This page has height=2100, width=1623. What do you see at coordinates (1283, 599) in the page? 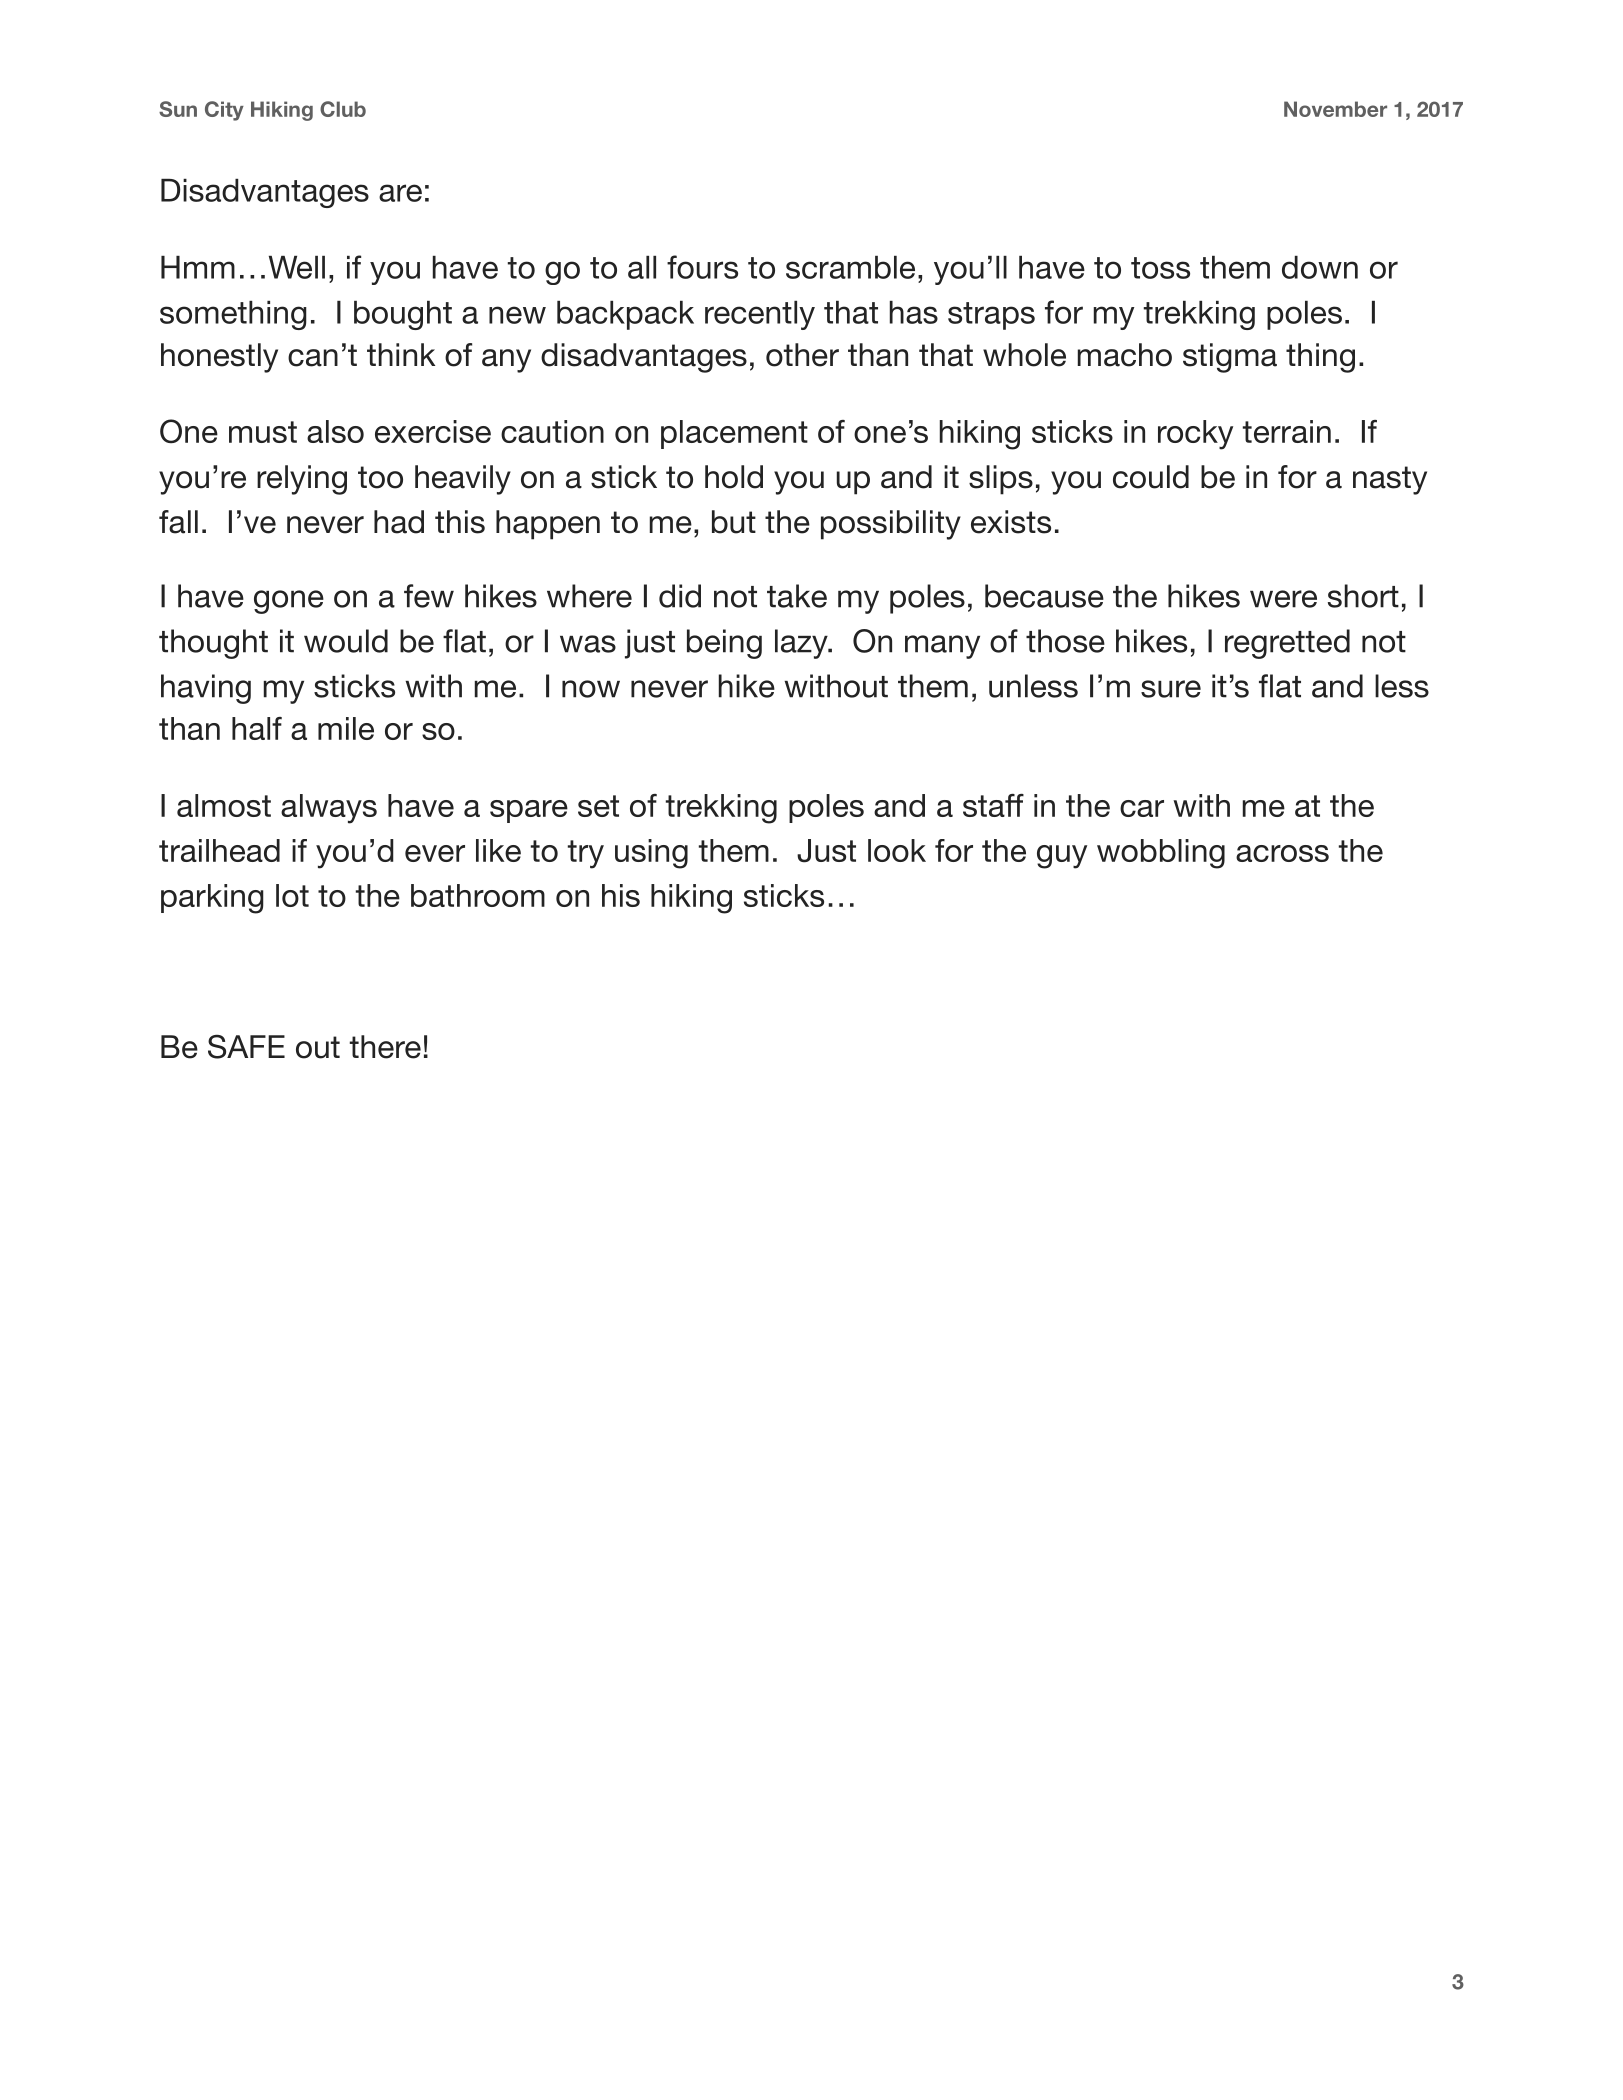
I see `were` at bounding box center [1283, 599].
